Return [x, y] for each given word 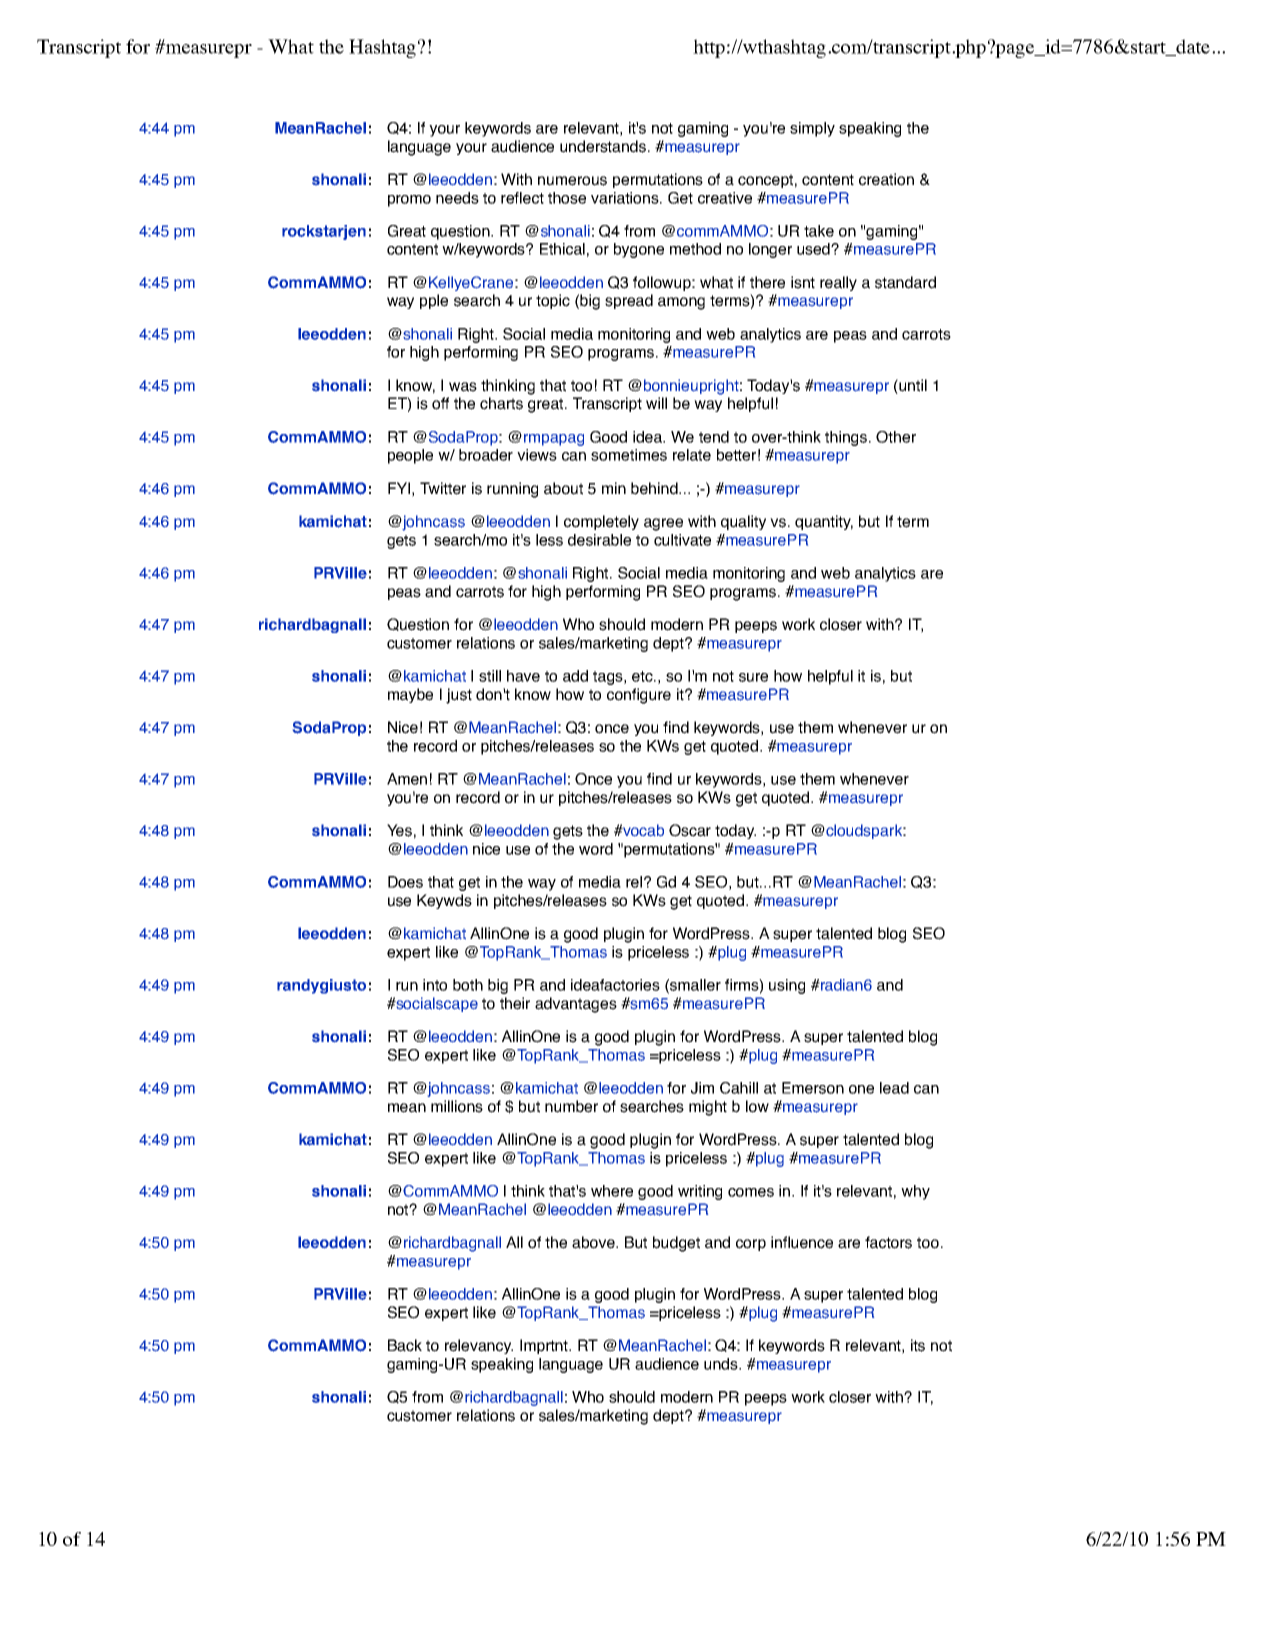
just [459, 696]
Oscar [690, 830]
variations [626, 198]
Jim [702, 1088]
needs [457, 198]
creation [886, 179]
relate [692, 455]
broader [486, 455]
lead [894, 1088]
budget [676, 1244]
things [847, 438]
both [468, 985]
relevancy [479, 1346]
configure [639, 696]
